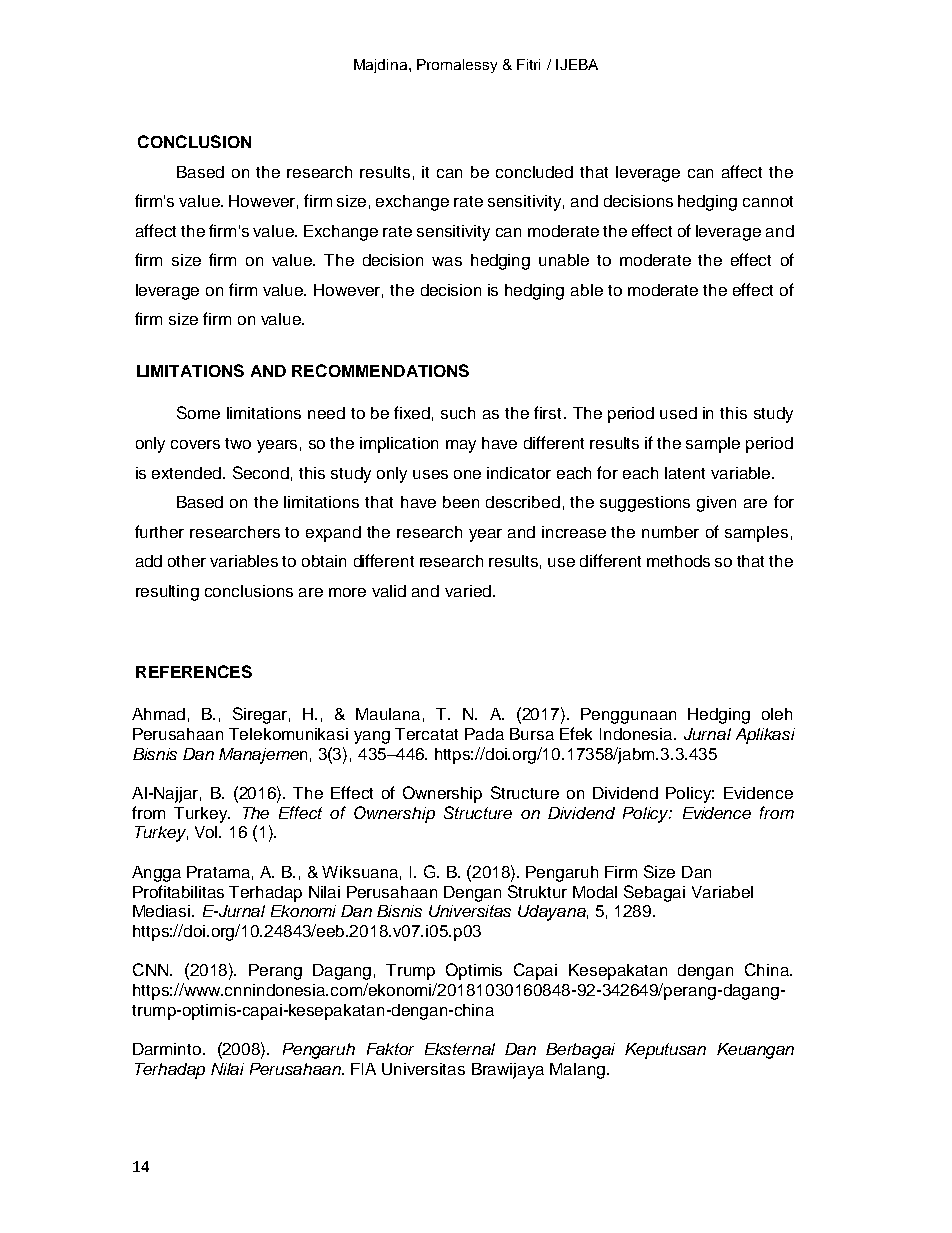 The height and width of the document is (1233, 952). What do you see at coordinates (777, 714) in the document?
I see `oleh` at bounding box center [777, 714].
